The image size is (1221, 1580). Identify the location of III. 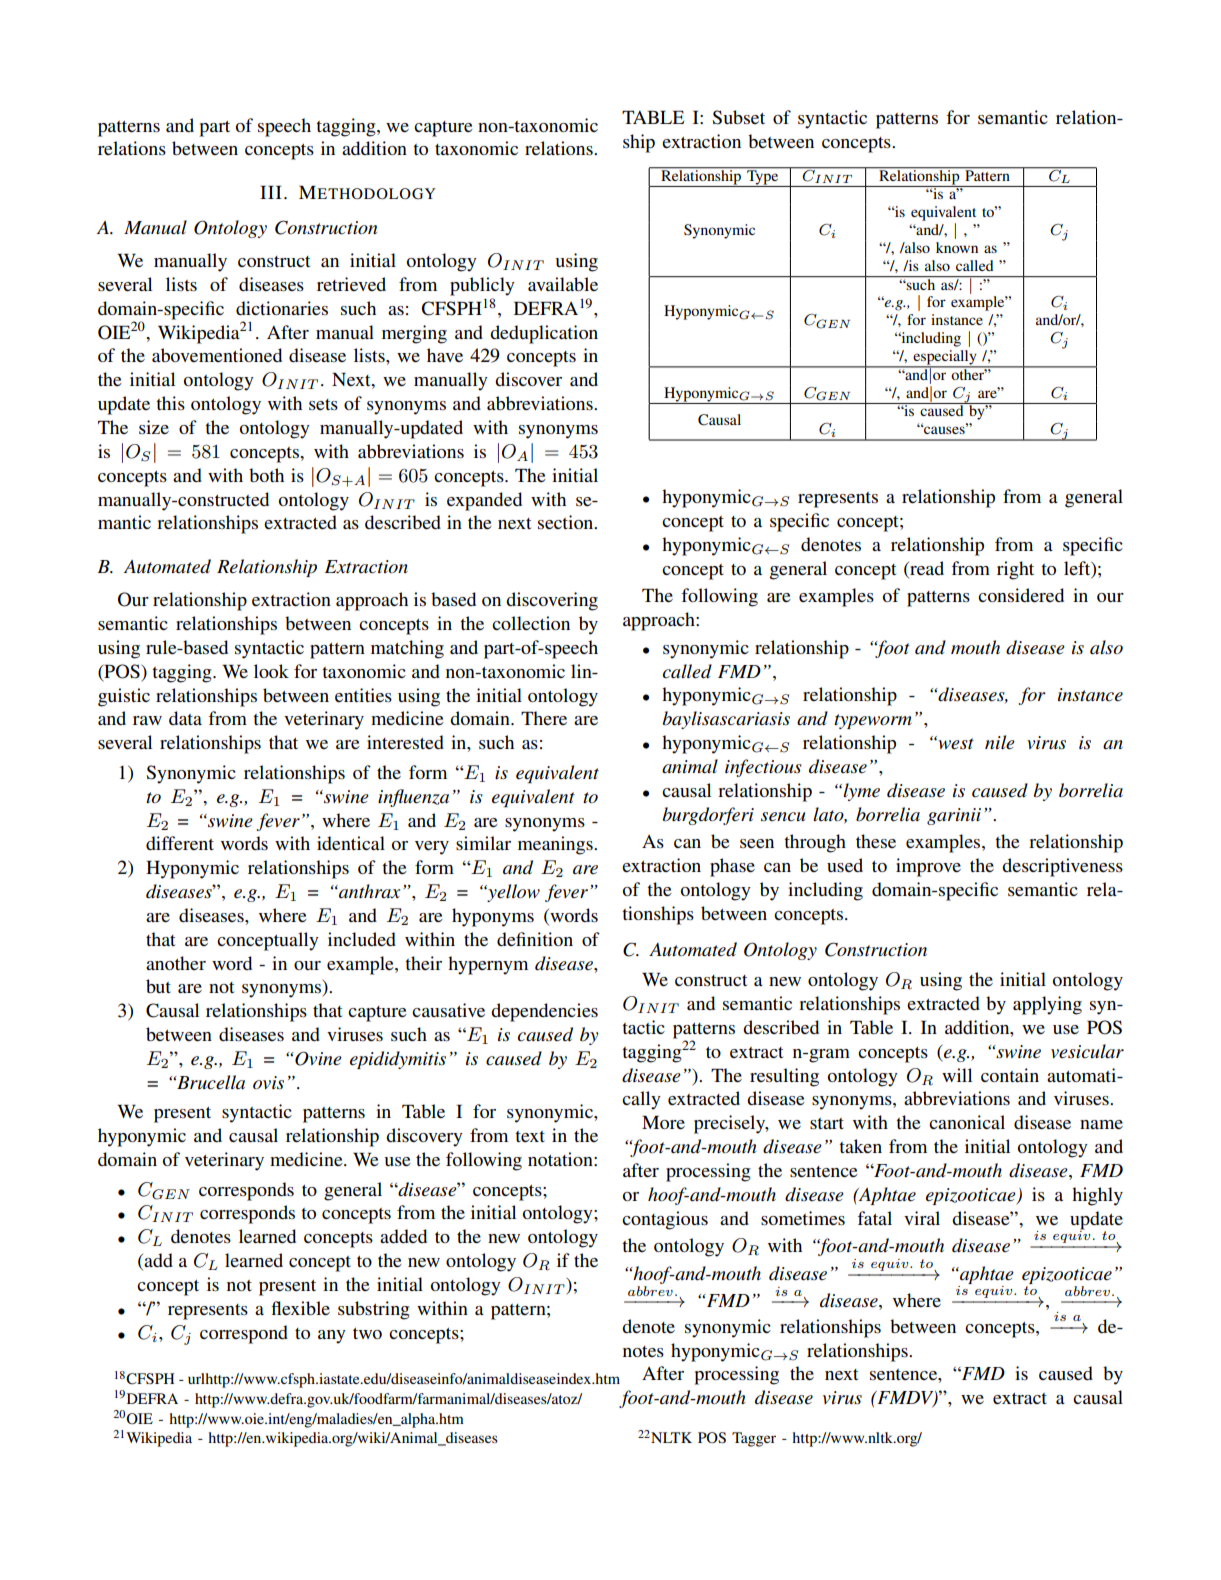
(271, 192).
